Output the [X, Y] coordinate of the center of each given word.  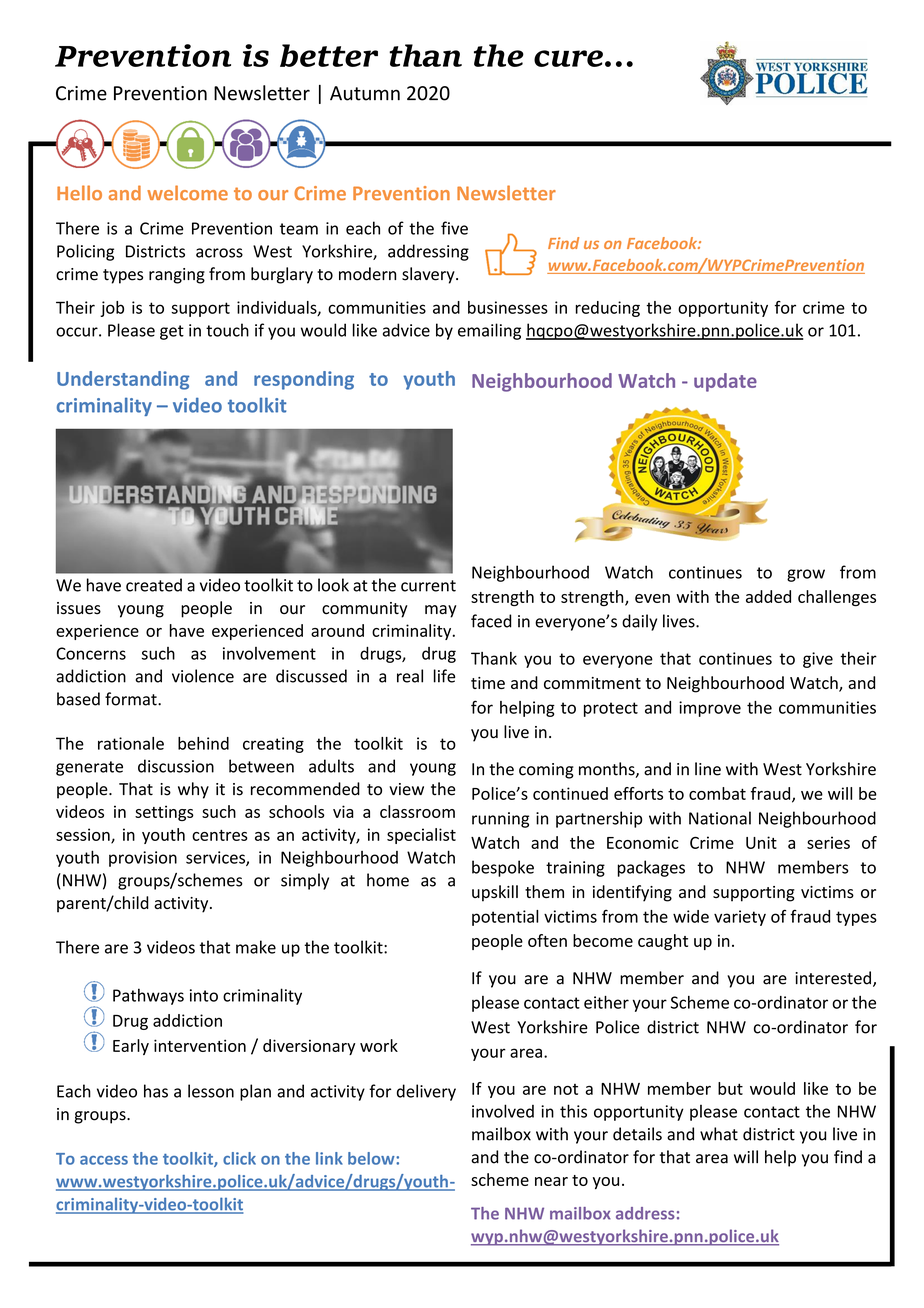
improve [710, 709]
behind [203, 743]
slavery [429, 275]
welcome [187, 193]
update [725, 382]
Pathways [148, 996]
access [104, 1160]
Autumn [365, 93]
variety [740, 918]
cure [568, 58]
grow [806, 575]
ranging [177, 276]
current [428, 586]
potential [505, 918]
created [154, 585]
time [488, 683]
